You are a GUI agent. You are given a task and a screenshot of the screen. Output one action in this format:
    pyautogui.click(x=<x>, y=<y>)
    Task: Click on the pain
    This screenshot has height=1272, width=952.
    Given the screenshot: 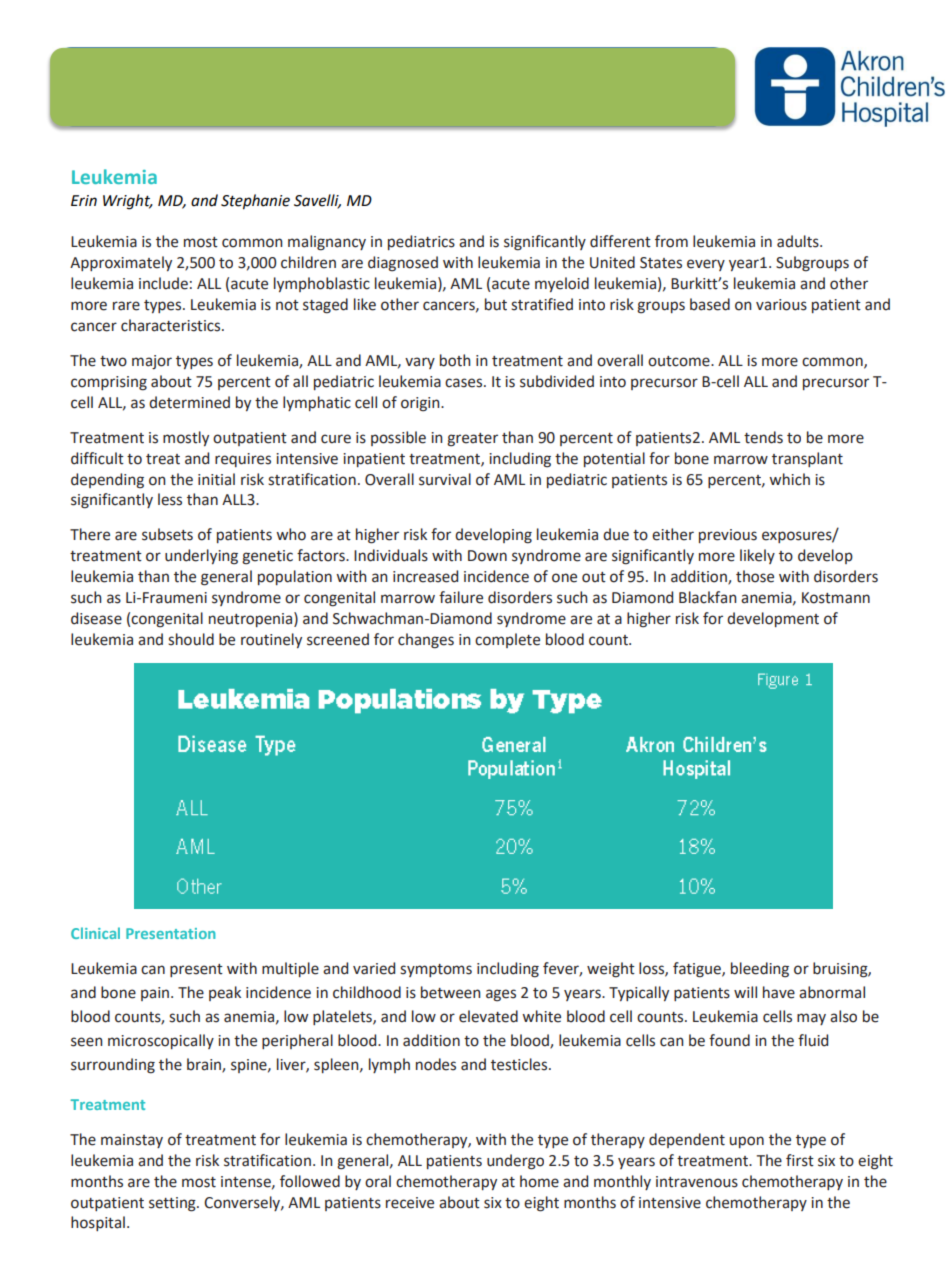 What is the action you would take?
    pyautogui.click(x=156, y=994)
